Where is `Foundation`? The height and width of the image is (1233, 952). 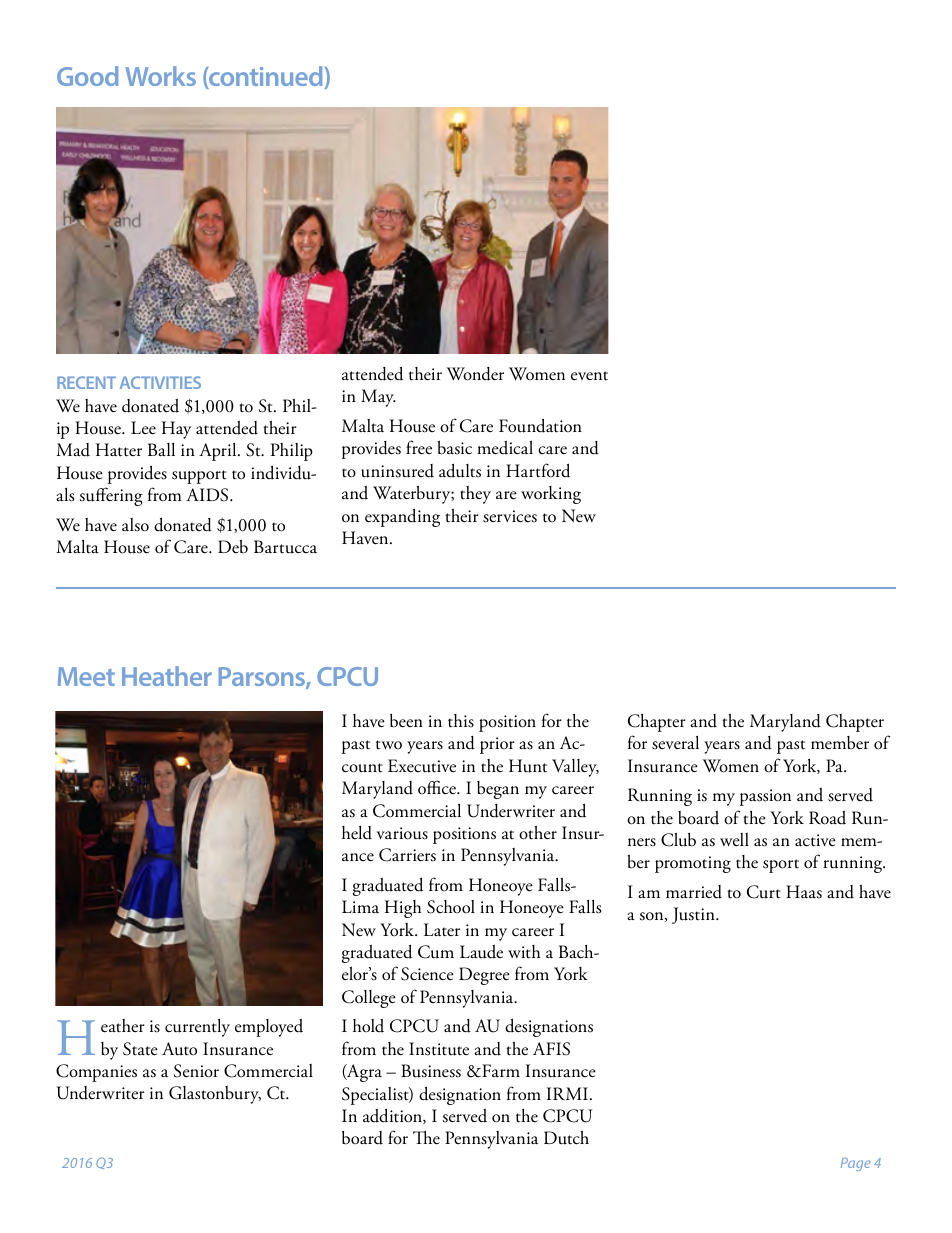
Foundation is located at coordinates (540, 425).
